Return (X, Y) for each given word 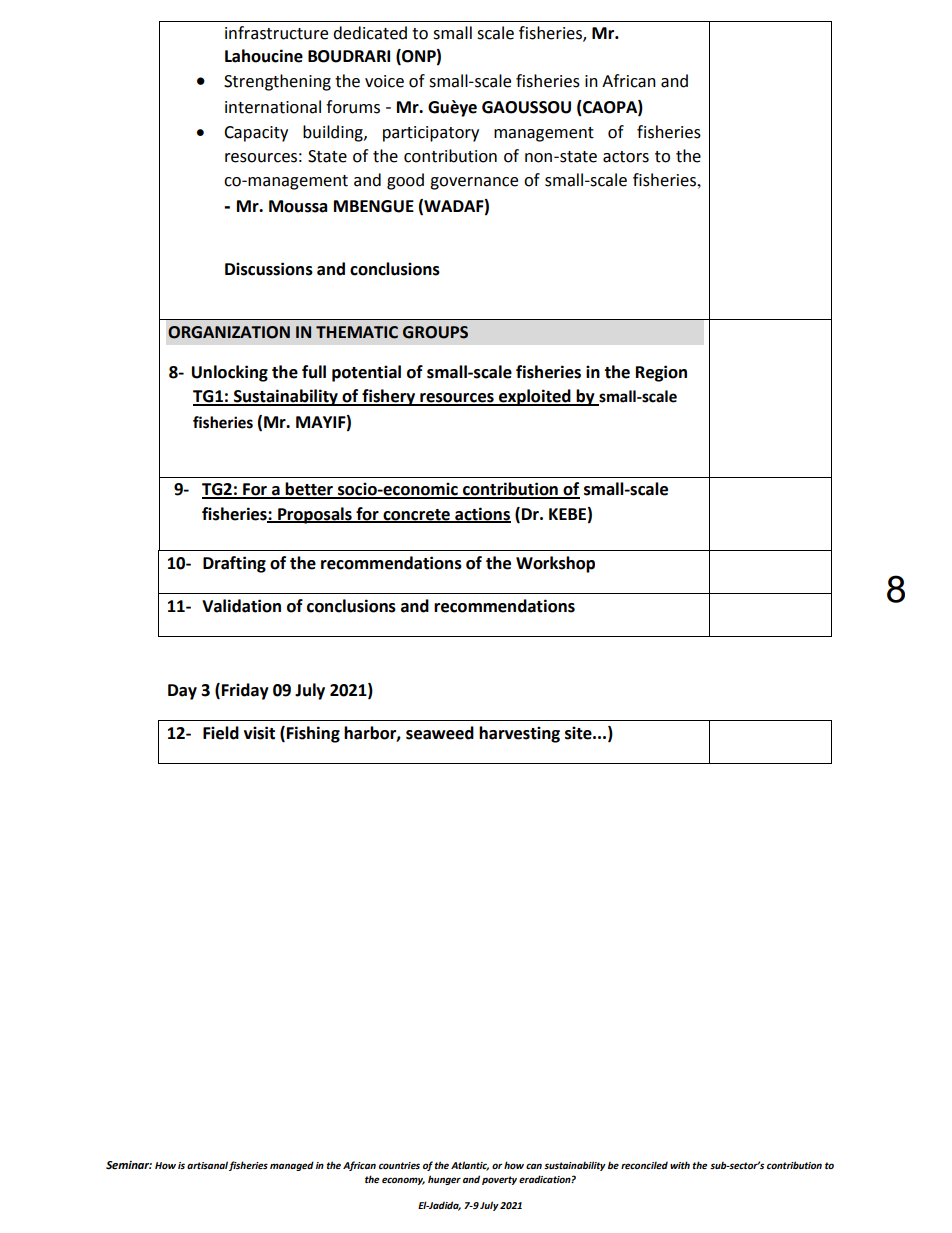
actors (626, 157)
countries (399, 1165)
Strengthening (277, 82)
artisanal (207, 1165)
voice (384, 81)
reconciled (644, 1165)
